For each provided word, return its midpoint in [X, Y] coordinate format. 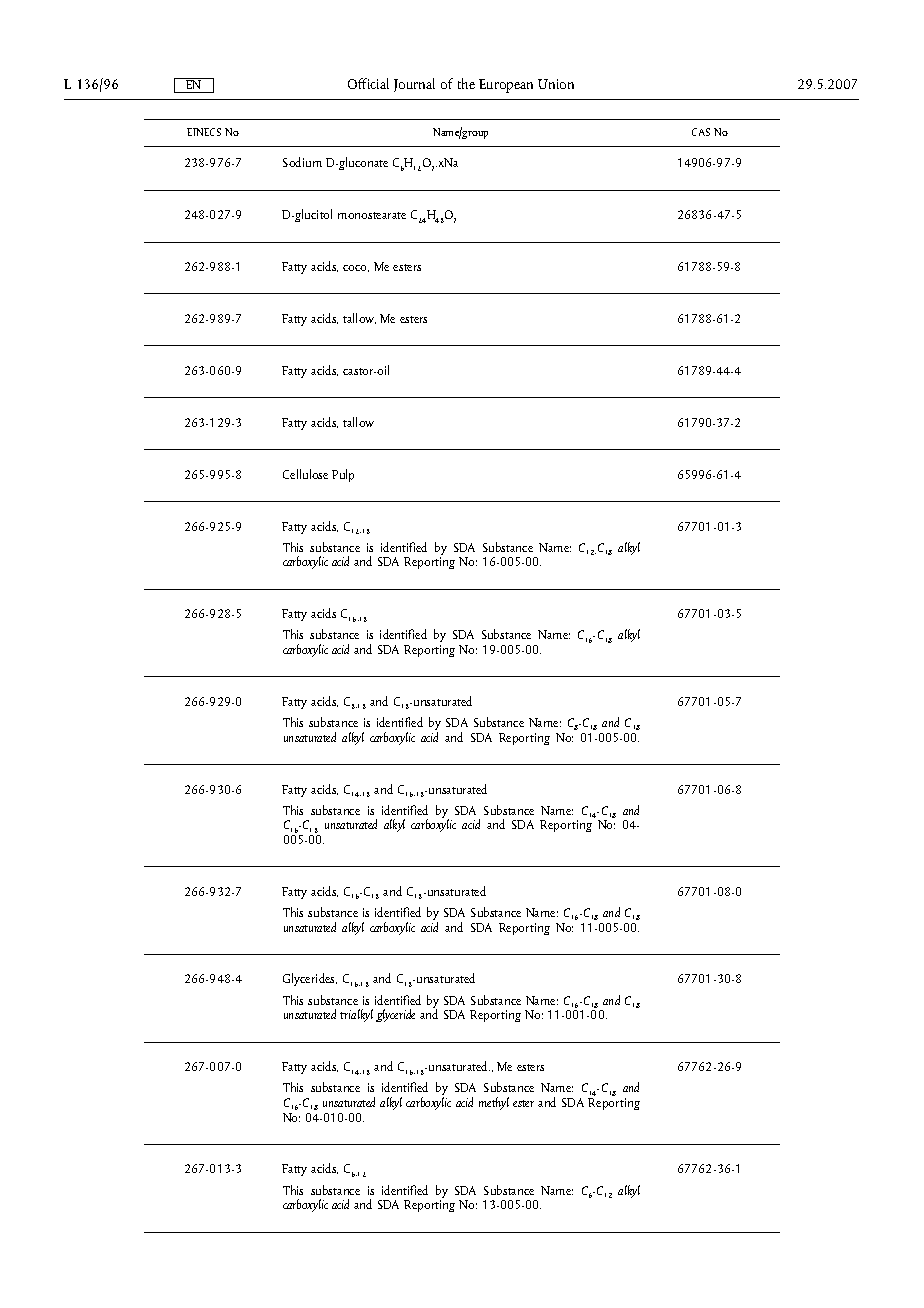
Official [368, 83]
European [506, 86]
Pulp [343, 475]
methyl [494, 1103]
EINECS [204, 132]
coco [356, 268]
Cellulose [305, 474]
